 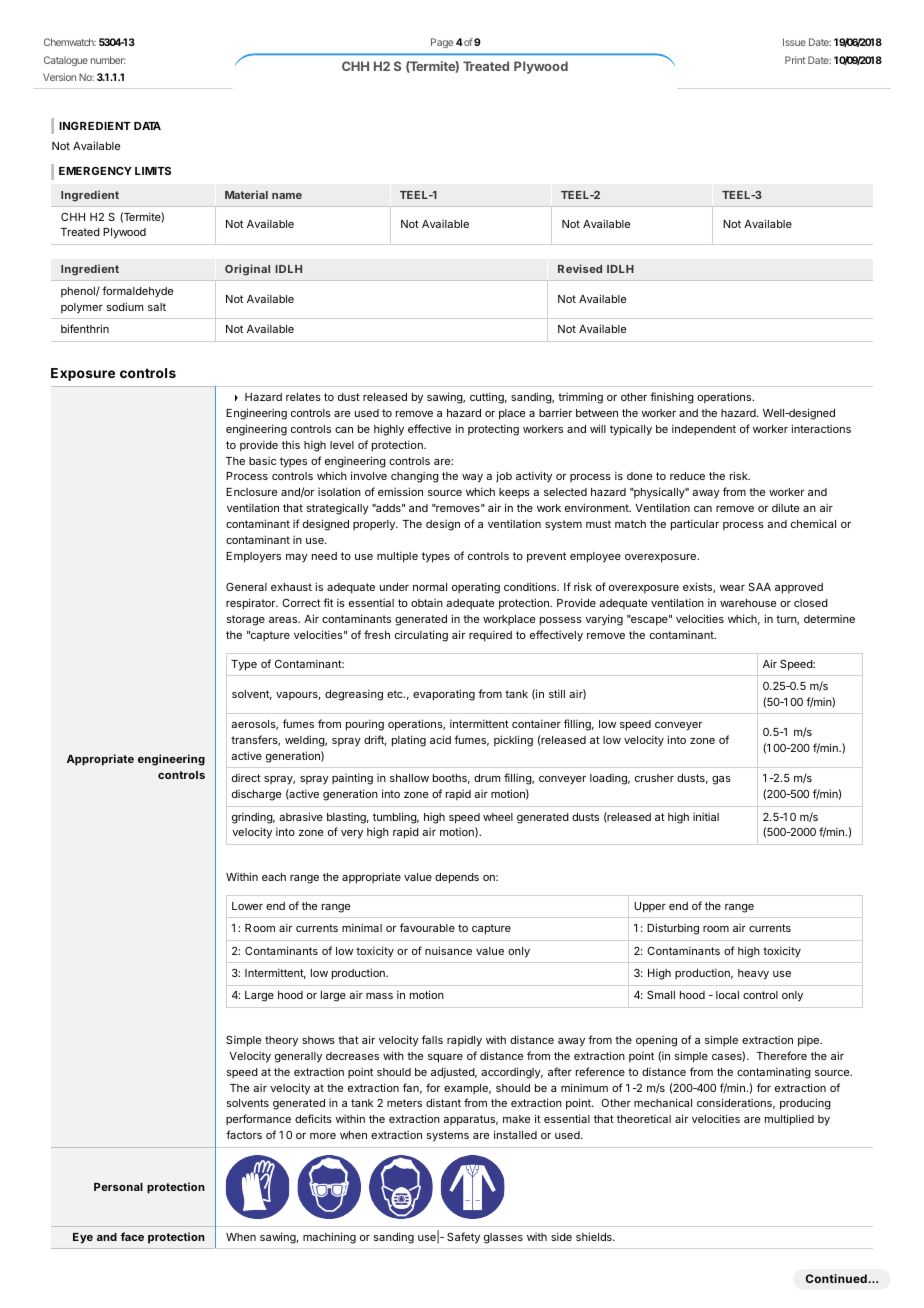 I want to click on depends, so click(x=457, y=878).
